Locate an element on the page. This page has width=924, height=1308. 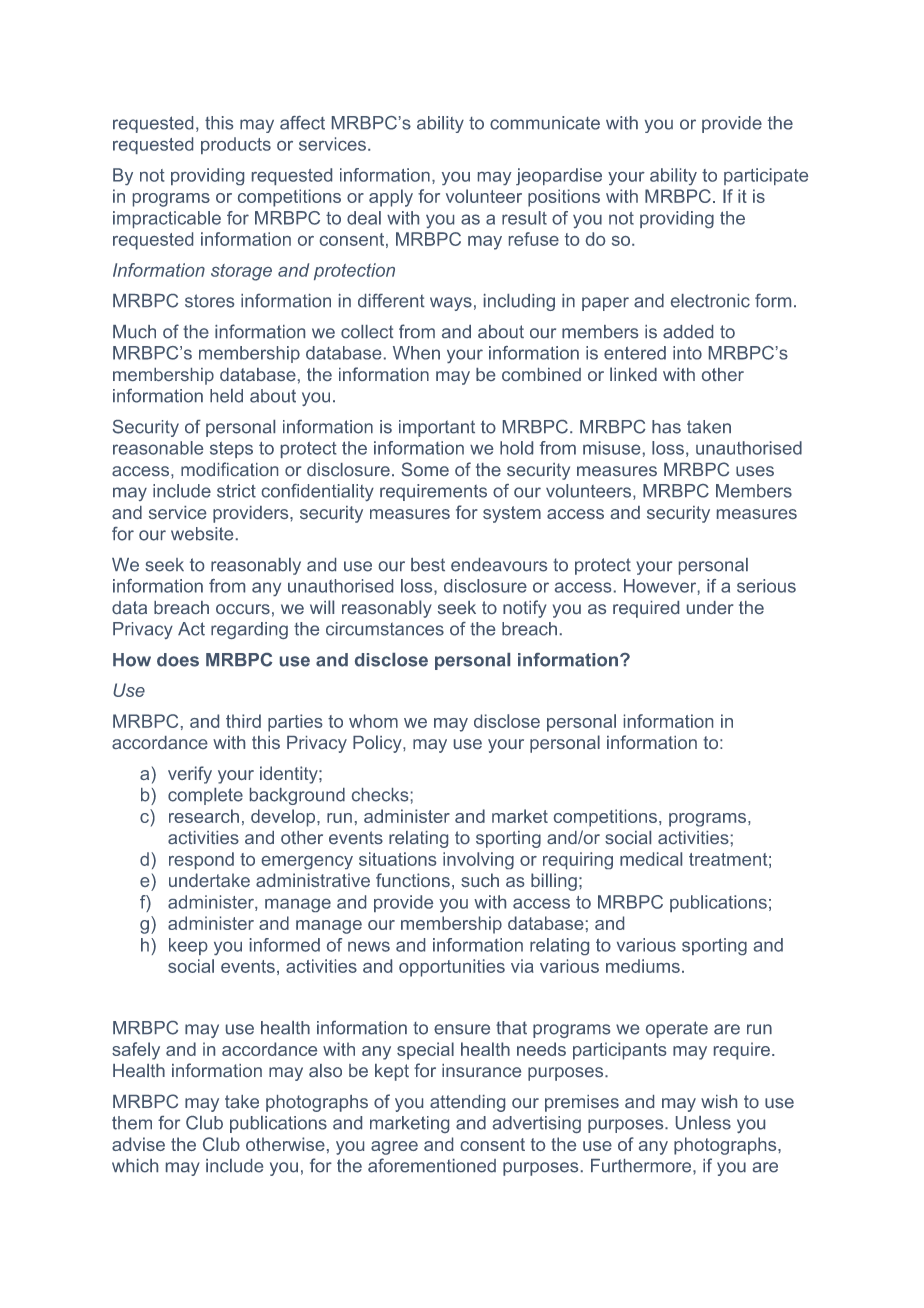
aforementioned is located at coordinates (432, 1165).
